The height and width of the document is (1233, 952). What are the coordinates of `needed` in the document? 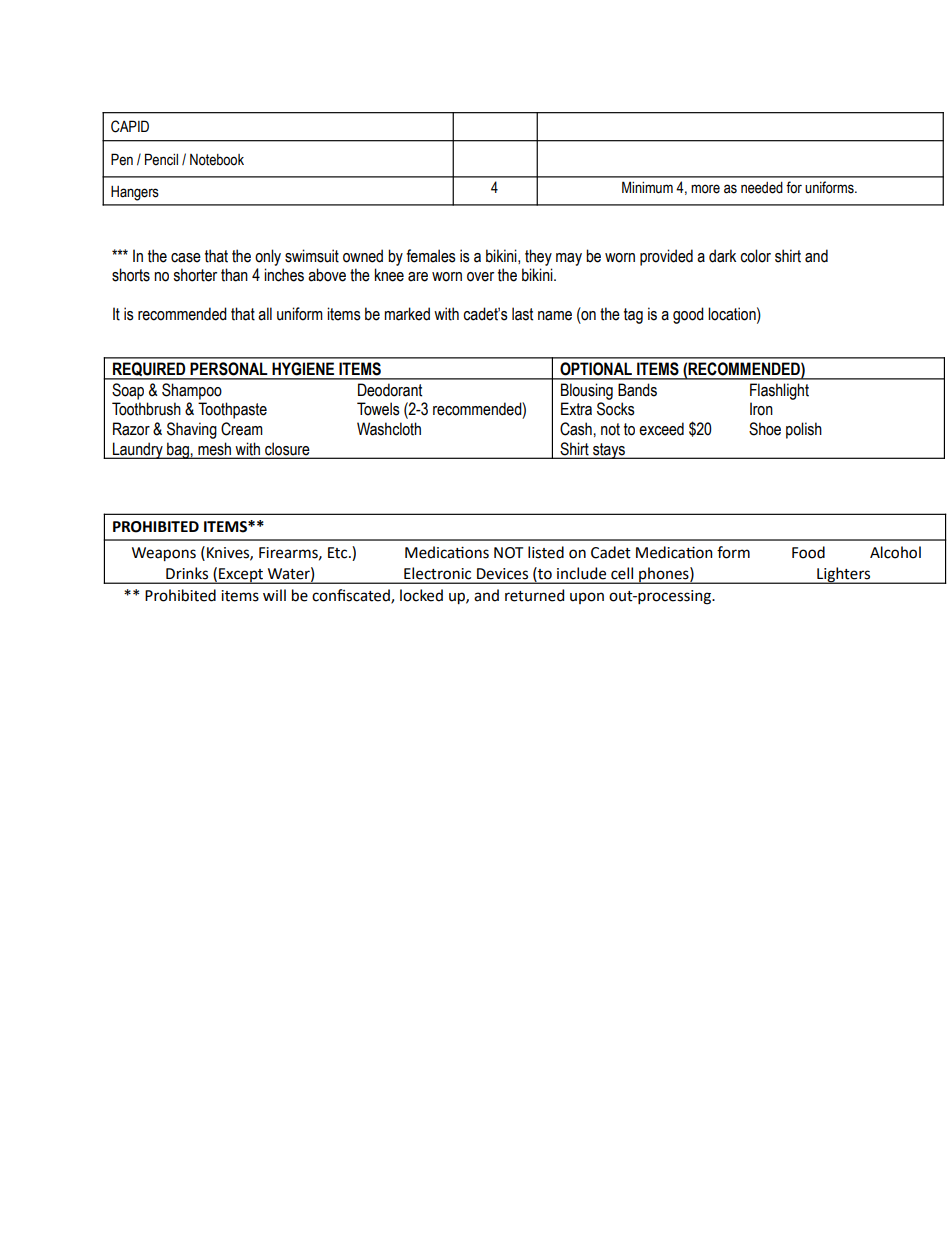 It's located at (762, 188).
